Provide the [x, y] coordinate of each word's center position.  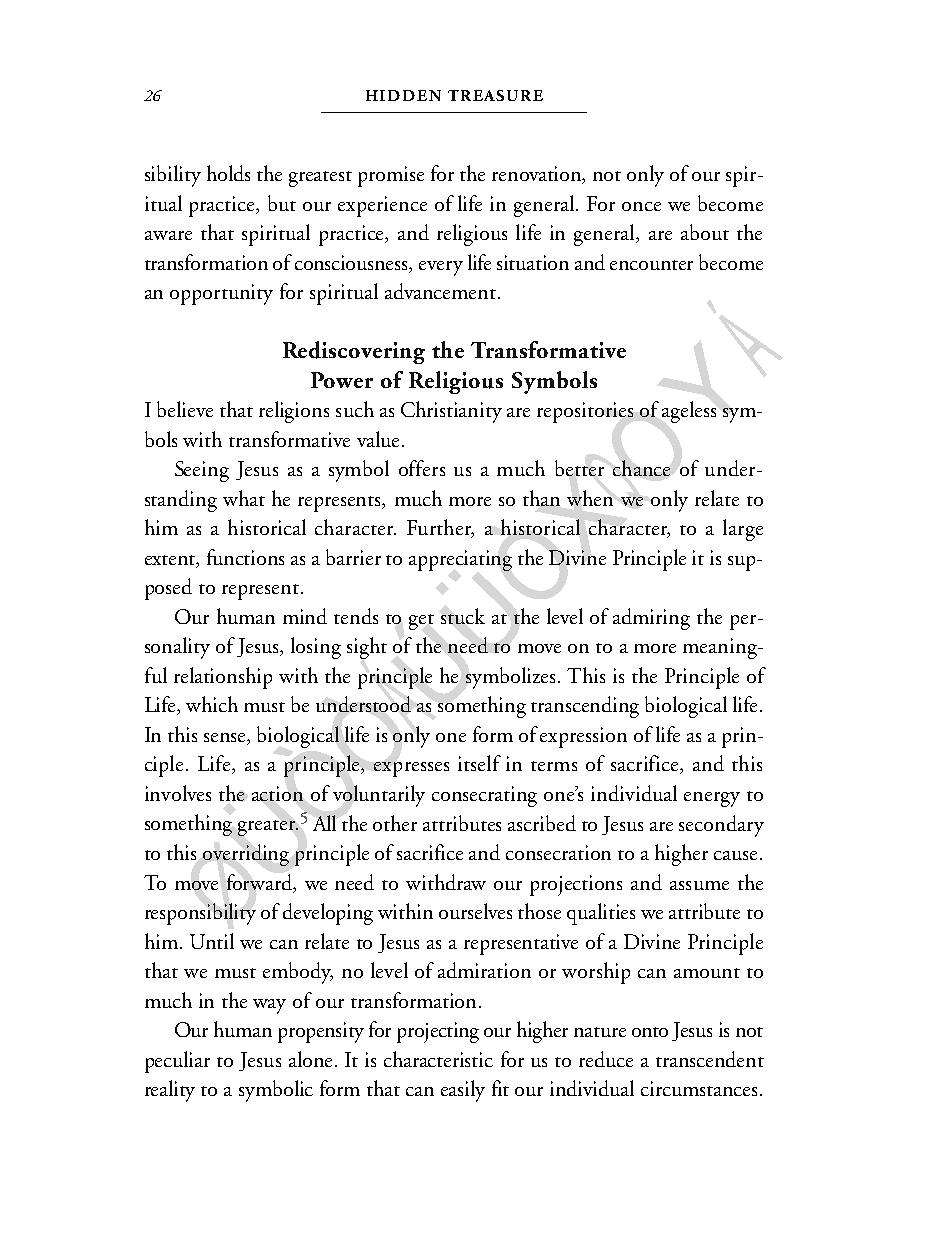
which [212, 704]
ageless [689, 412]
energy [712, 799]
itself [479, 763]
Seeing [202, 471]
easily [463, 1091]
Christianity [451, 412]
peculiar [177, 1062]
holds [228, 173]
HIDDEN [403, 95]
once [641, 206]
